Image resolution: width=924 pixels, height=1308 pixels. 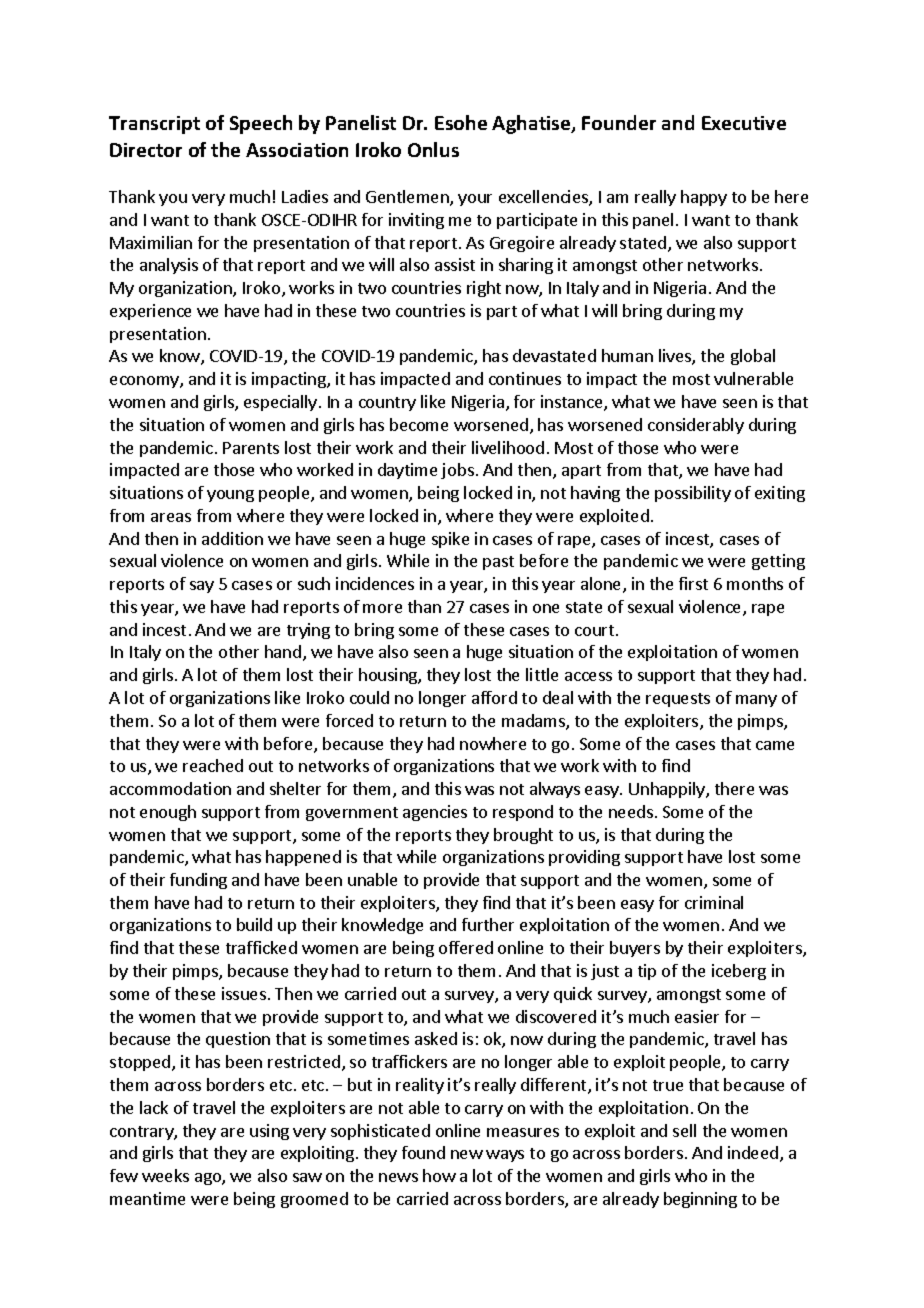 What do you see at coordinates (419, 424) in the screenshot?
I see `become` at bounding box center [419, 424].
